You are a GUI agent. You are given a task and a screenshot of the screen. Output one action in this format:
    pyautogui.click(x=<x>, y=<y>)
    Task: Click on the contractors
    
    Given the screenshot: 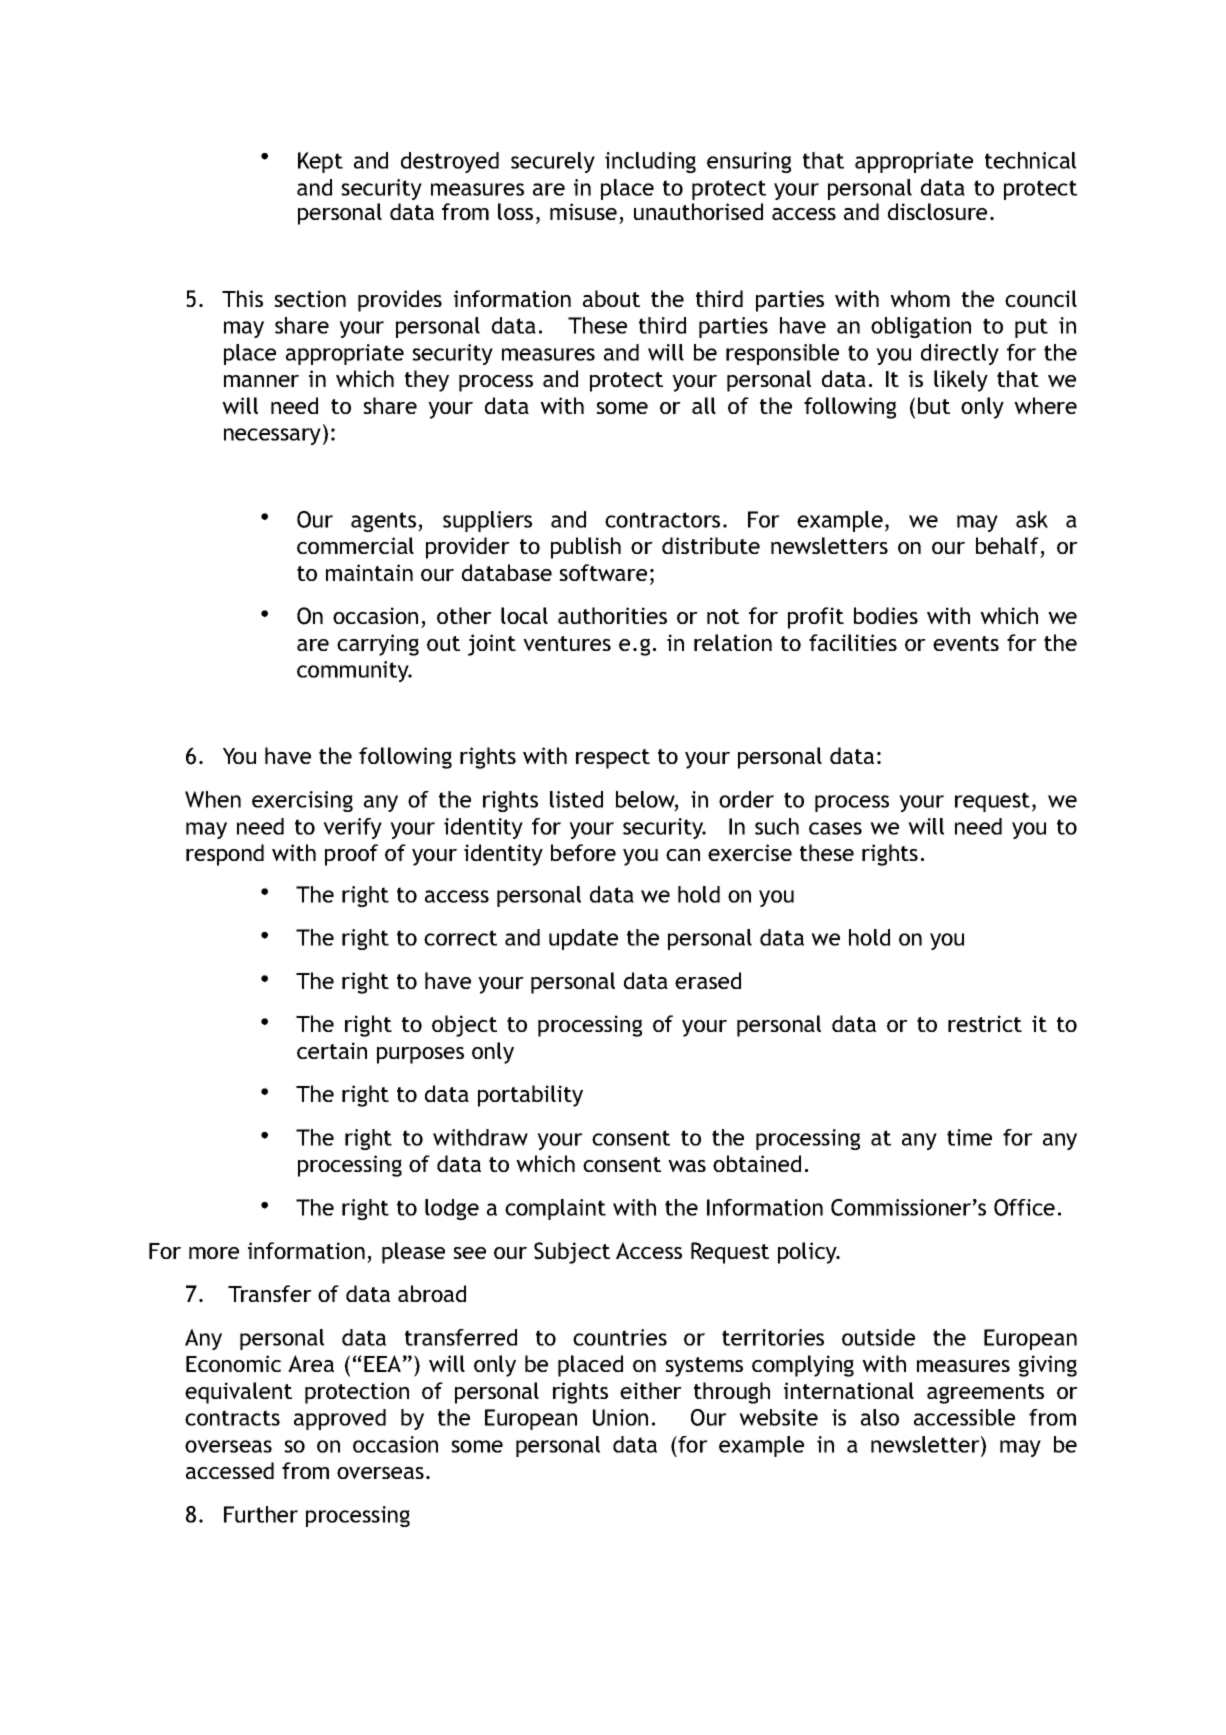 What is the action you would take?
    pyautogui.click(x=662, y=520)
